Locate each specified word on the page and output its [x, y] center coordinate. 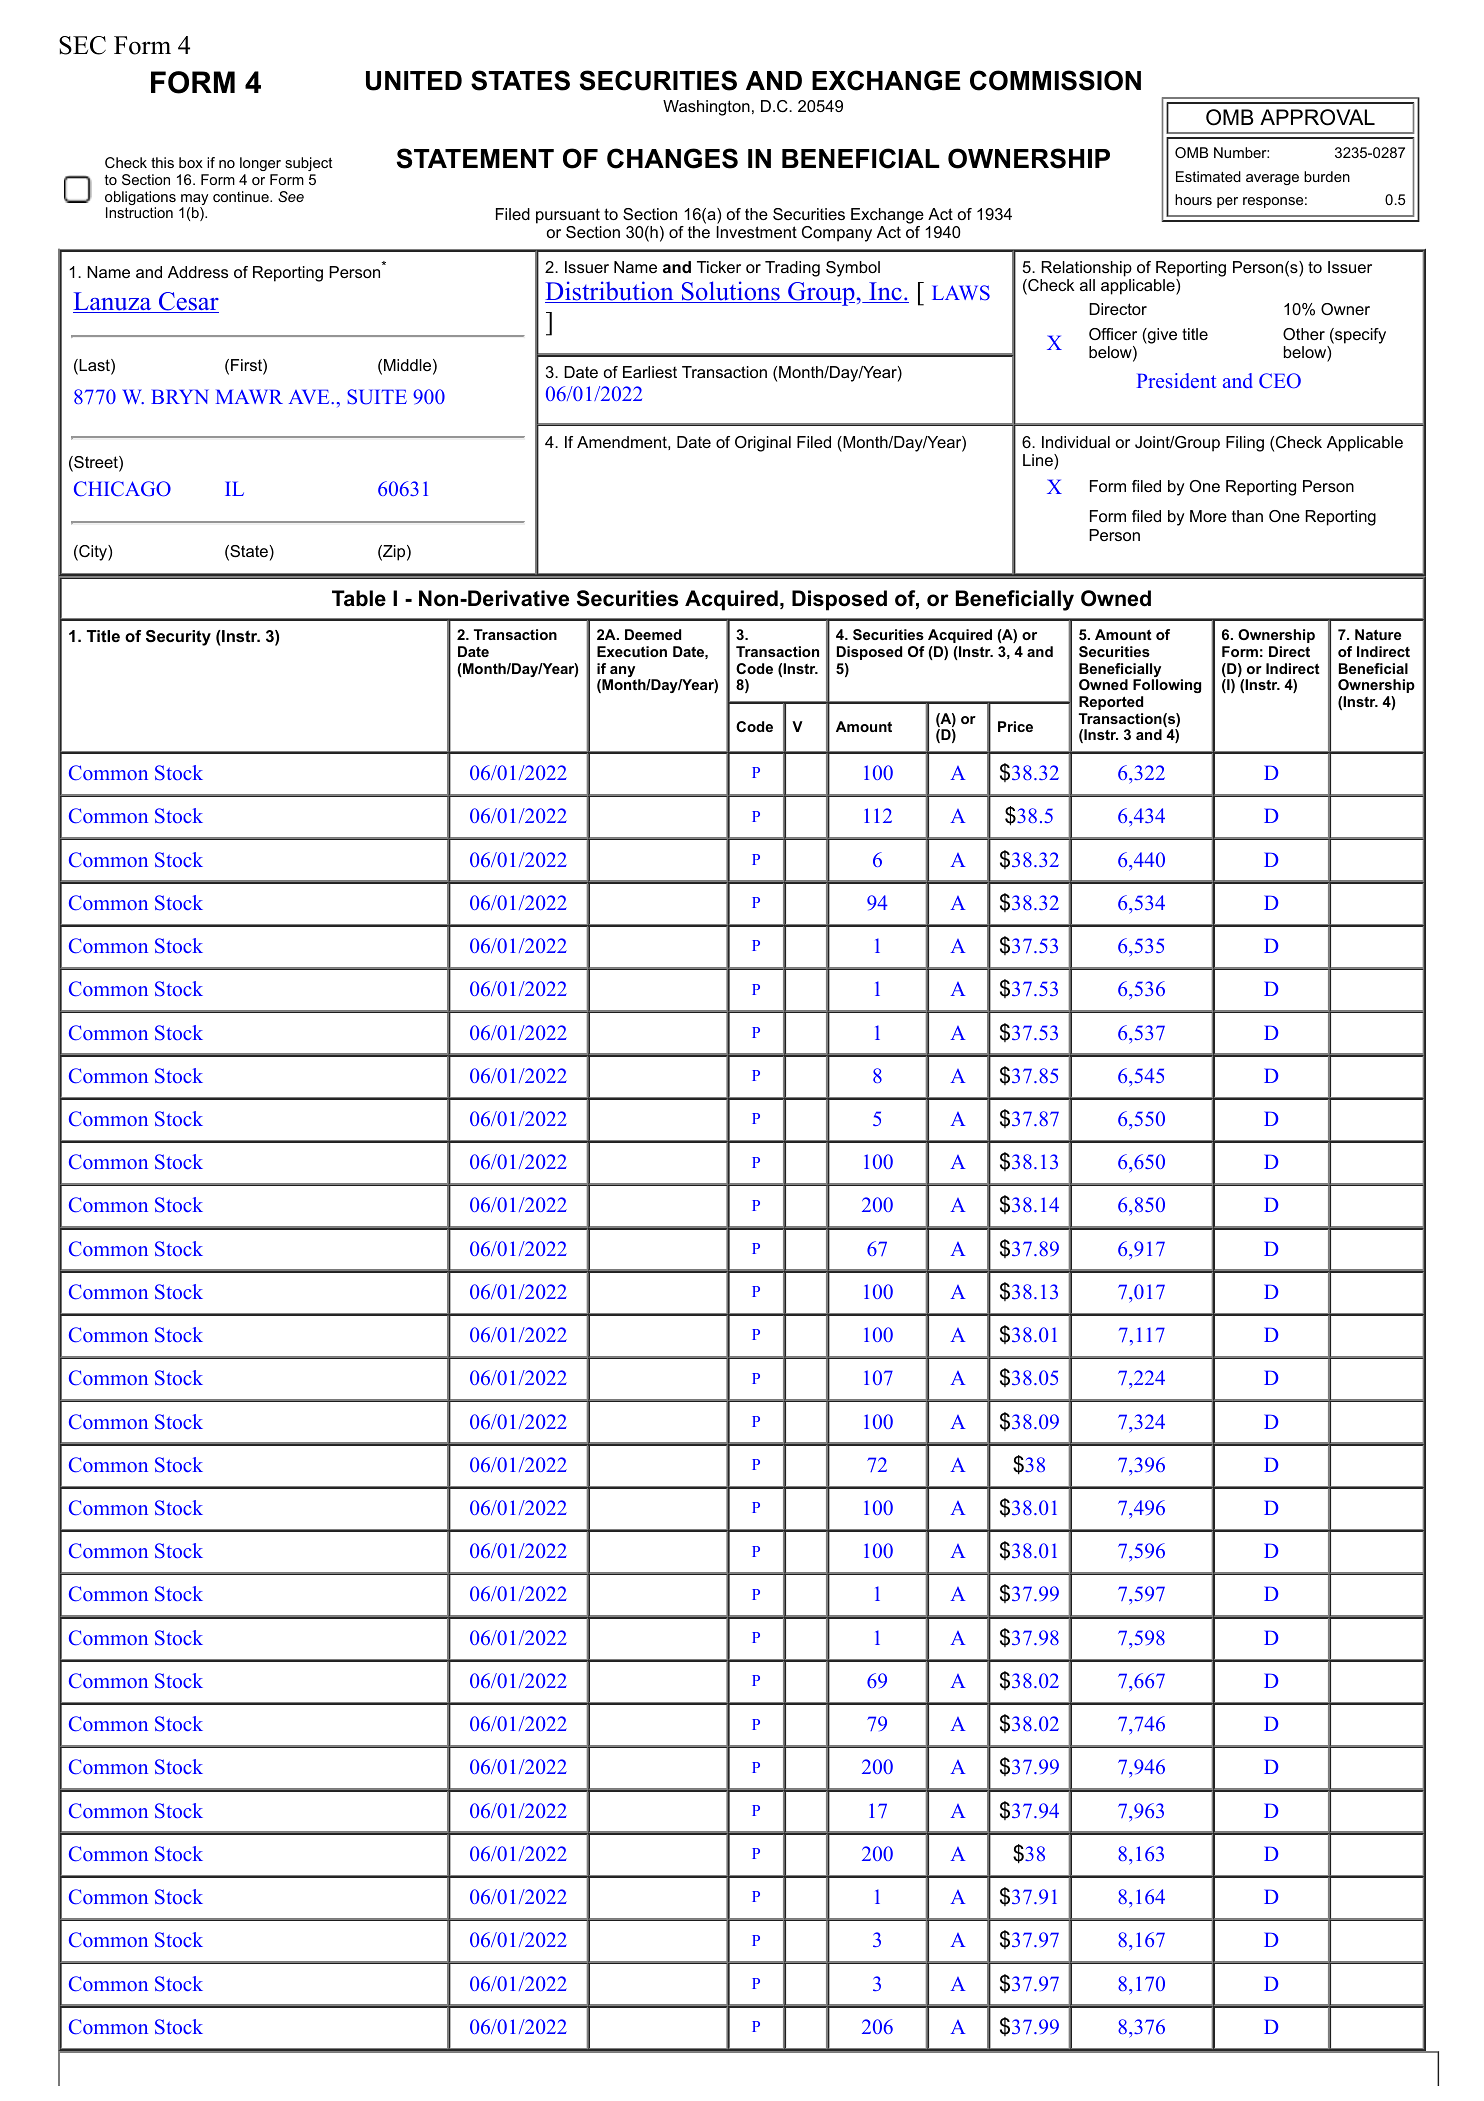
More [1208, 516]
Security [178, 638]
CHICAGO [122, 489]
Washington [706, 108]
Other [1304, 334]
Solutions [730, 292]
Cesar [187, 302]
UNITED [414, 81]
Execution [632, 651]
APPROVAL [1317, 117]
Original [763, 444]
